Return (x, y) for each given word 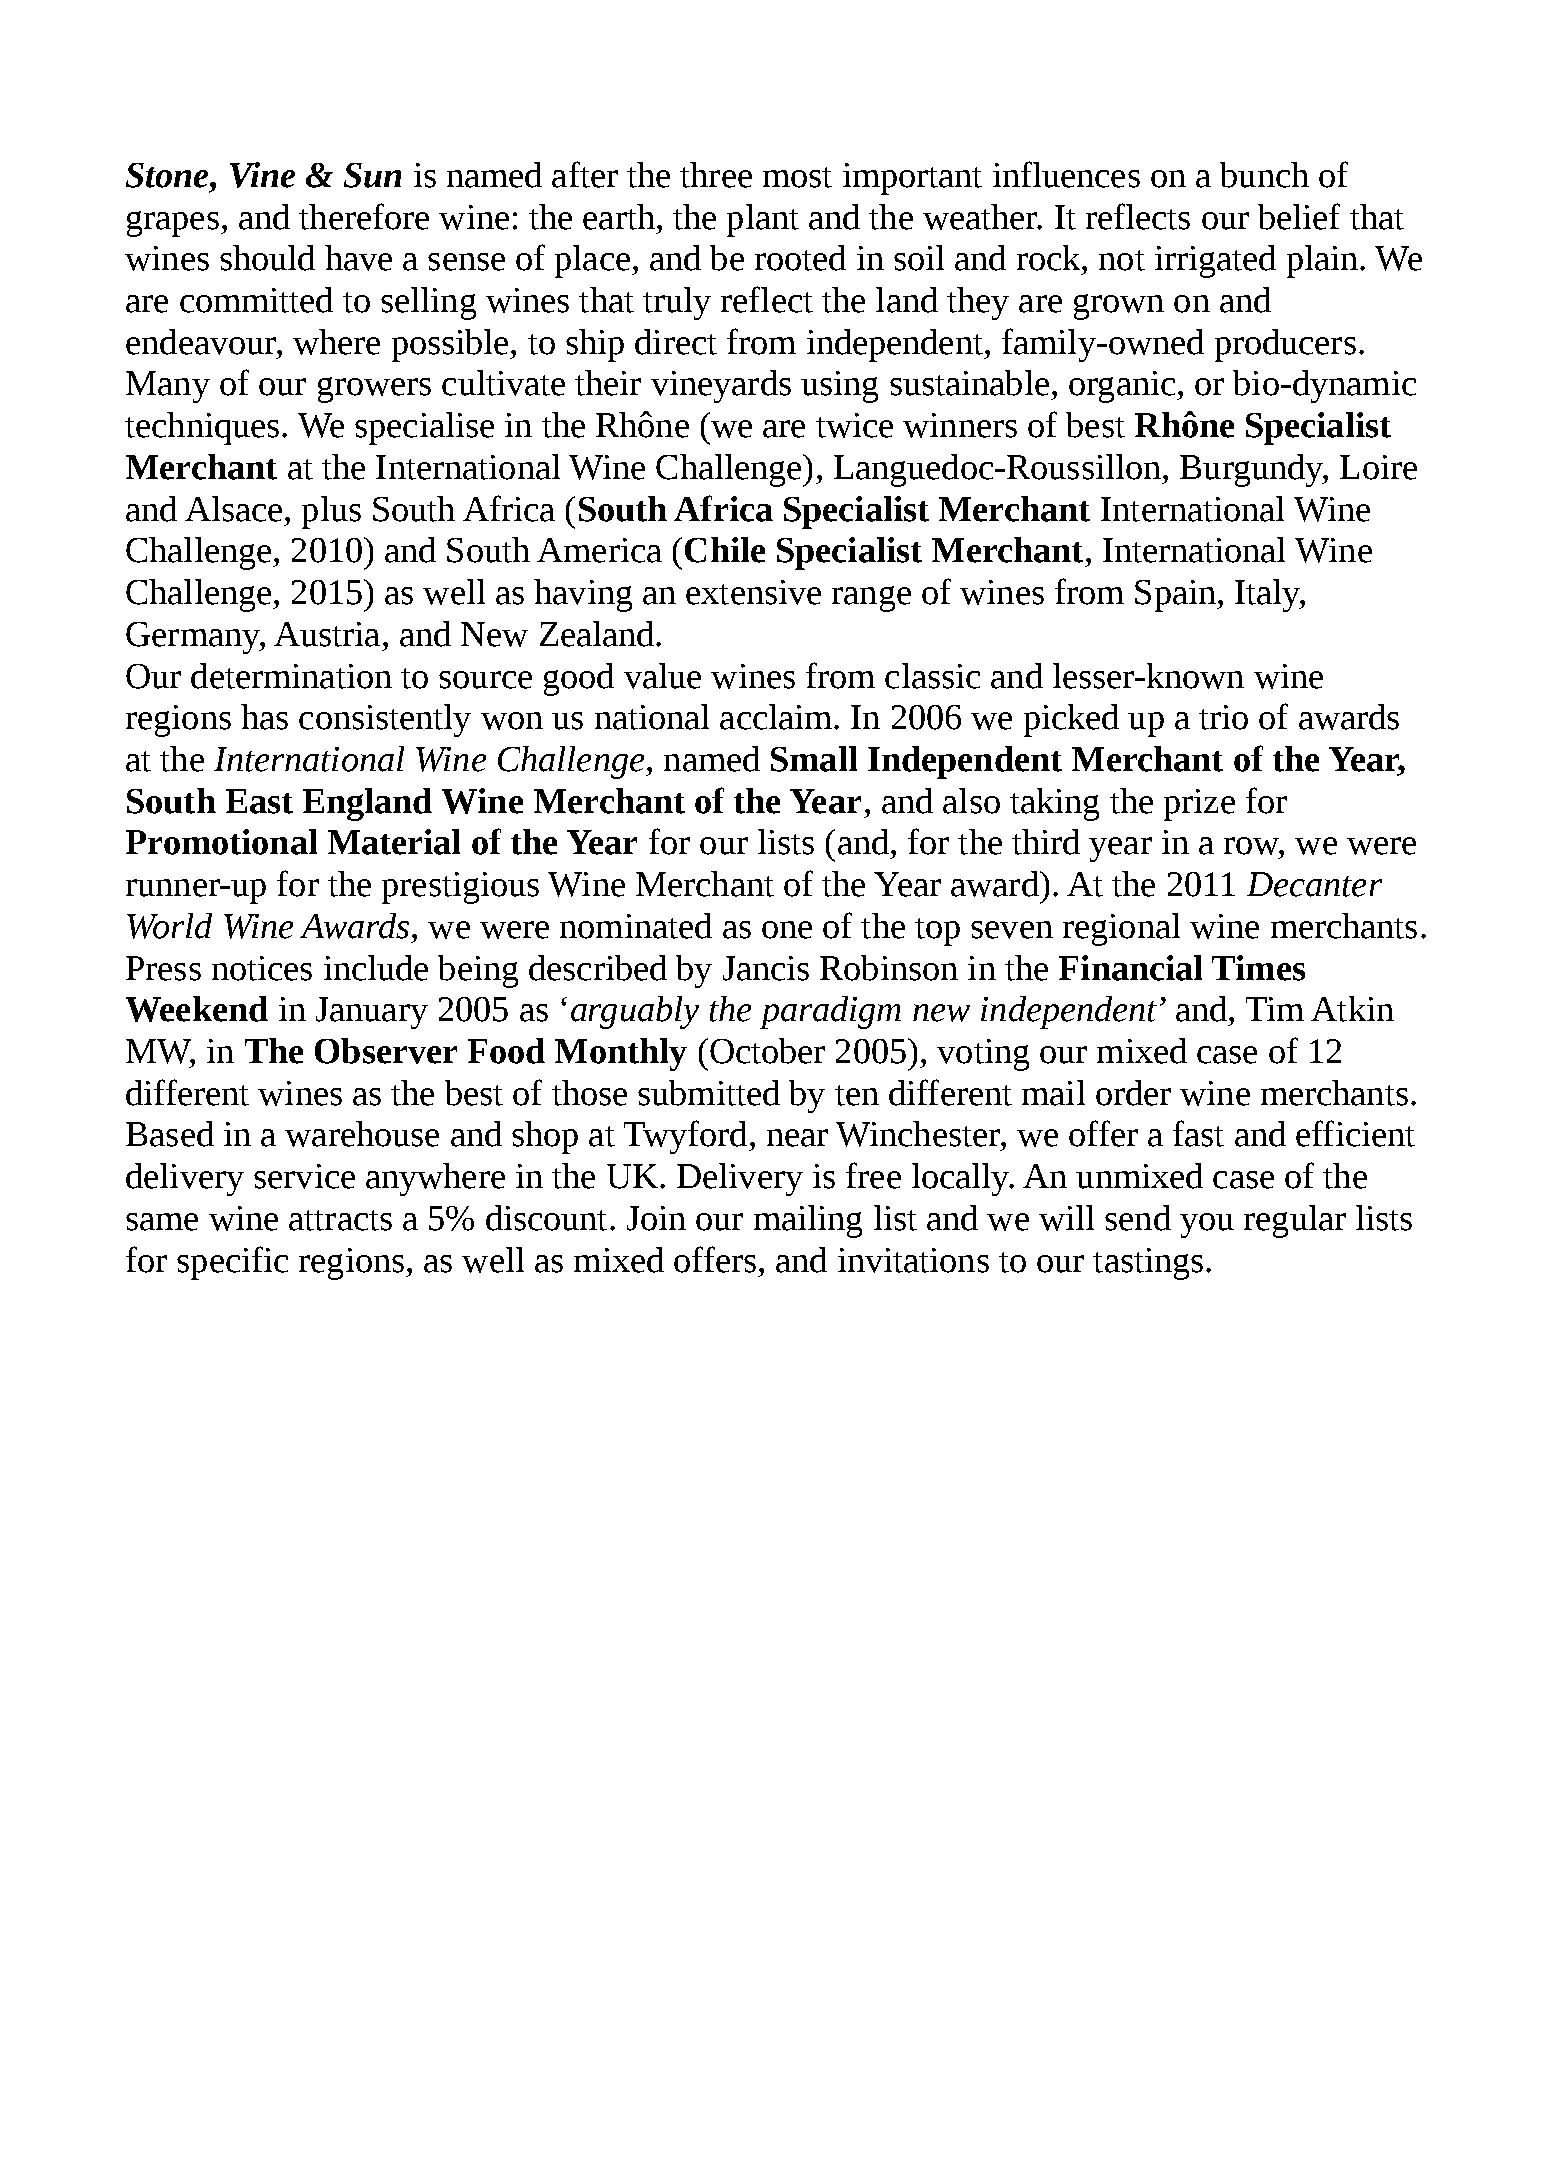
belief (1299, 216)
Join (656, 1218)
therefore (364, 216)
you (1207, 1225)
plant (763, 220)
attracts (340, 1220)
